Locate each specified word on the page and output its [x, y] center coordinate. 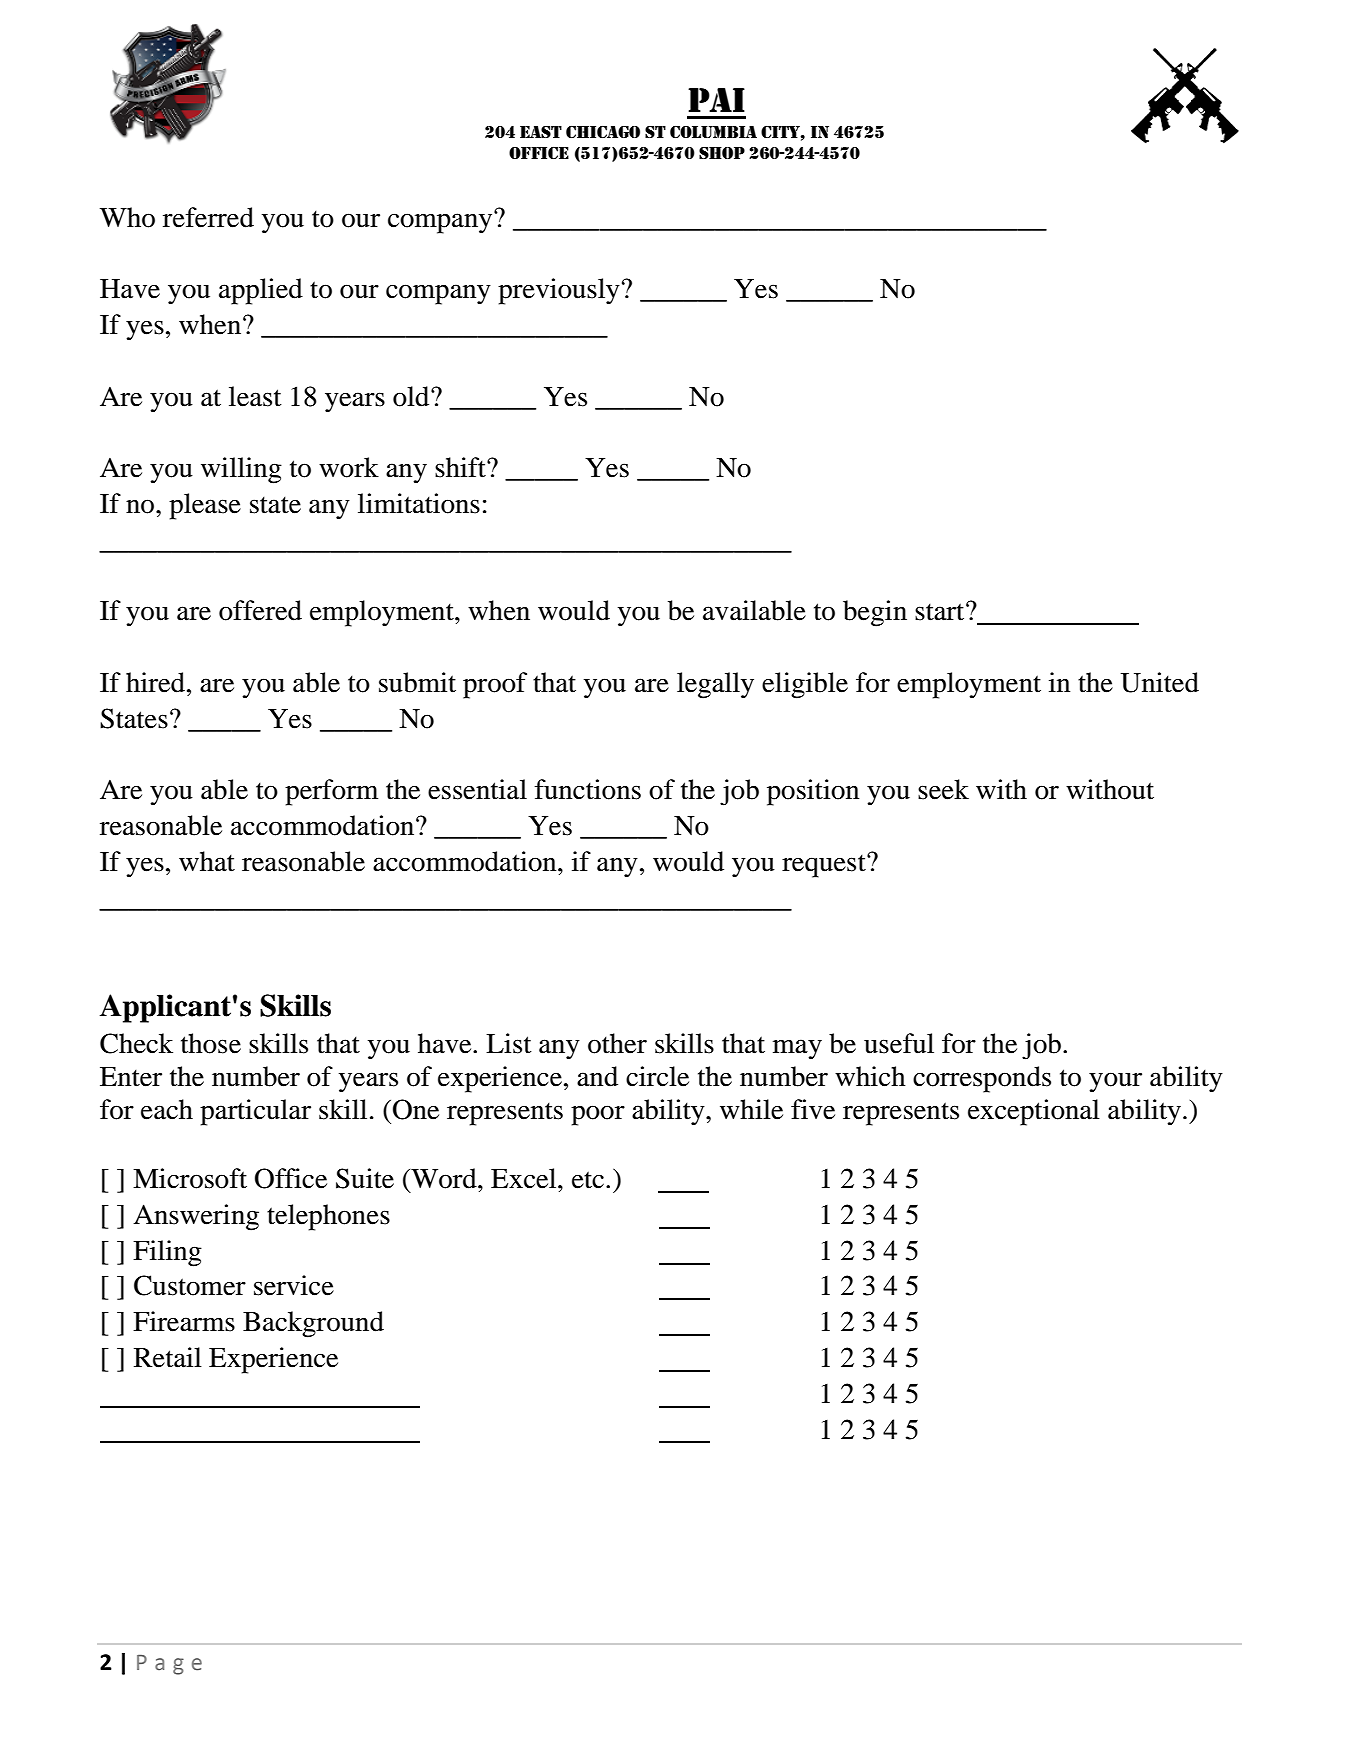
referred [208, 217]
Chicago [603, 132]
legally [715, 685]
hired [157, 682]
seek [943, 789]
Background [313, 1324]
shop [722, 153]
